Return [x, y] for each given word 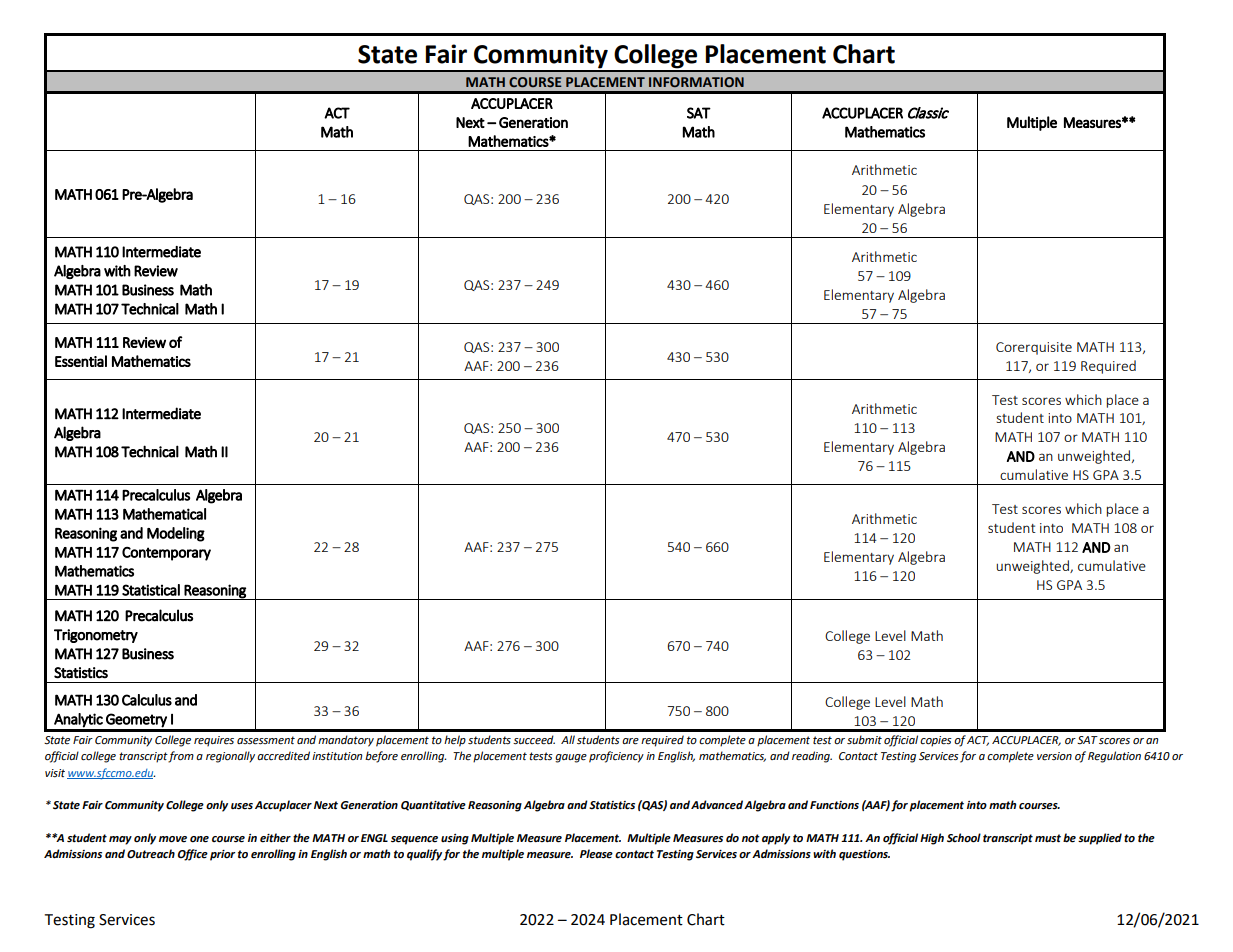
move [173, 839]
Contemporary [166, 554]
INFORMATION [696, 82]
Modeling [176, 534]
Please [596, 854]
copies [936, 741]
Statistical [151, 590]
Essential [81, 361]
